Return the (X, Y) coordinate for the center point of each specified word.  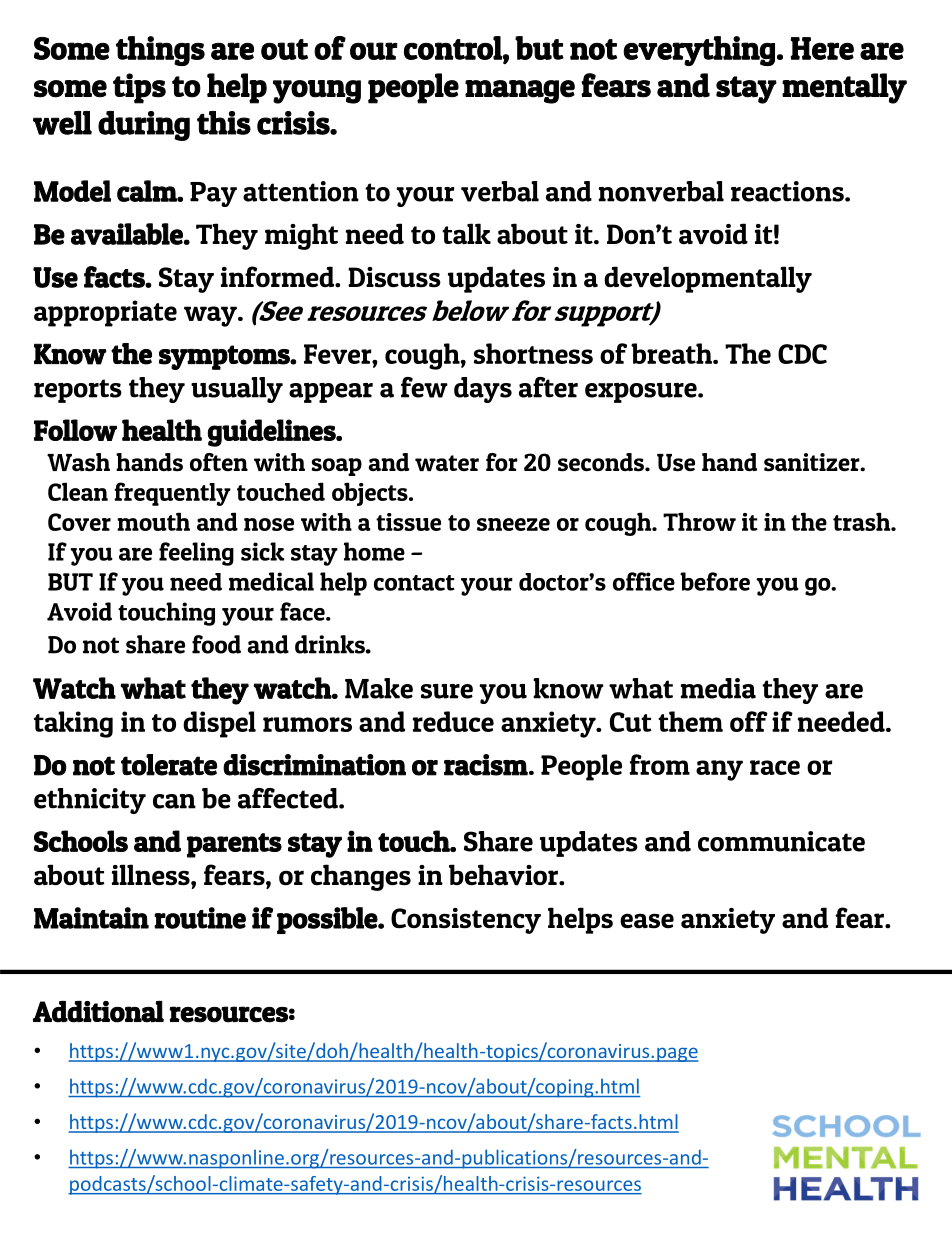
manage (520, 92)
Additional (98, 1011)
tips (139, 88)
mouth (153, 521)
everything (699, 51)
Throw (699, 521)
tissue (408, 522)
